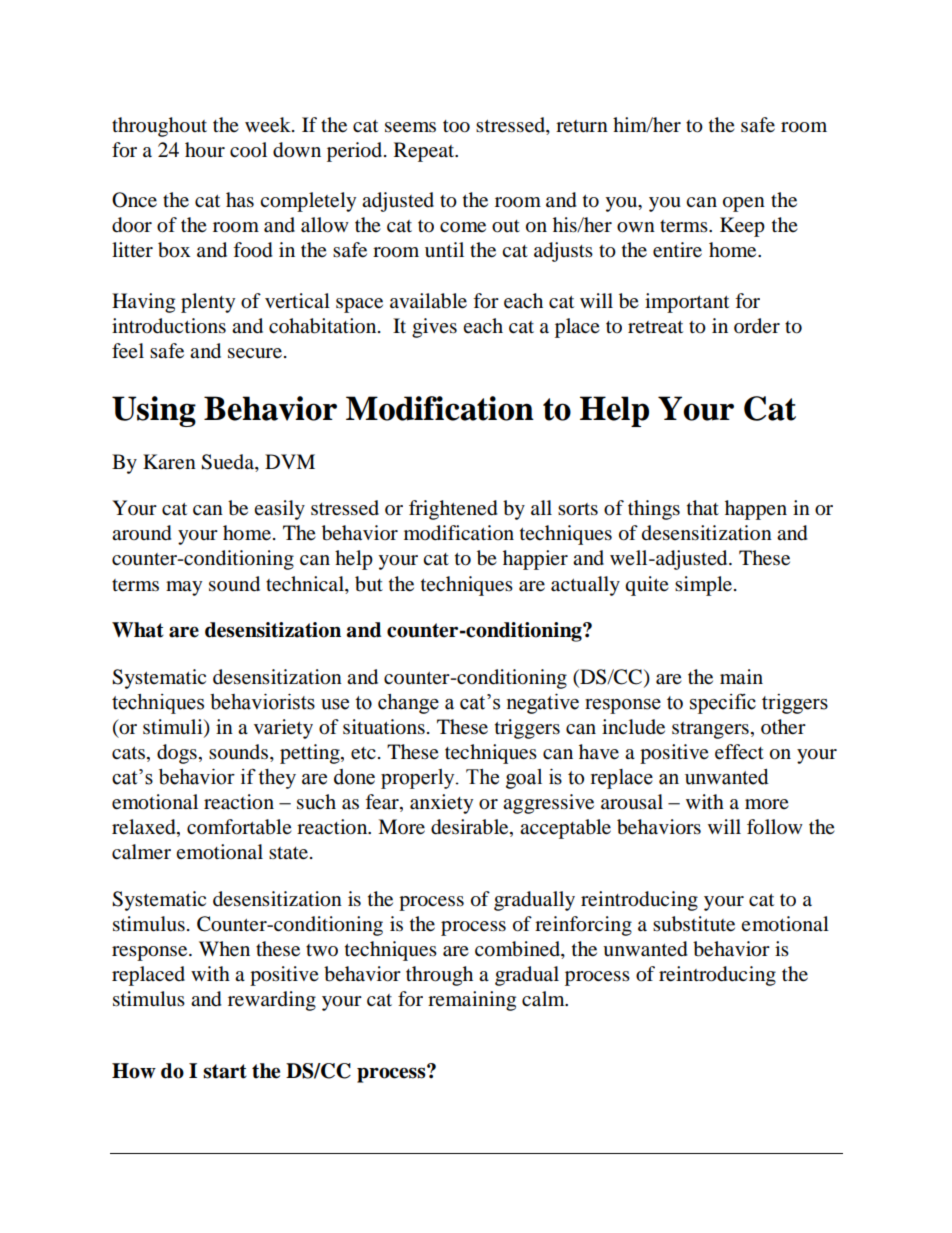 Image resolution: width=952 pixels, height=1233 pixels. Describe the element at coordinates (369, 584) in the screenshot. I see `but` at that location.
